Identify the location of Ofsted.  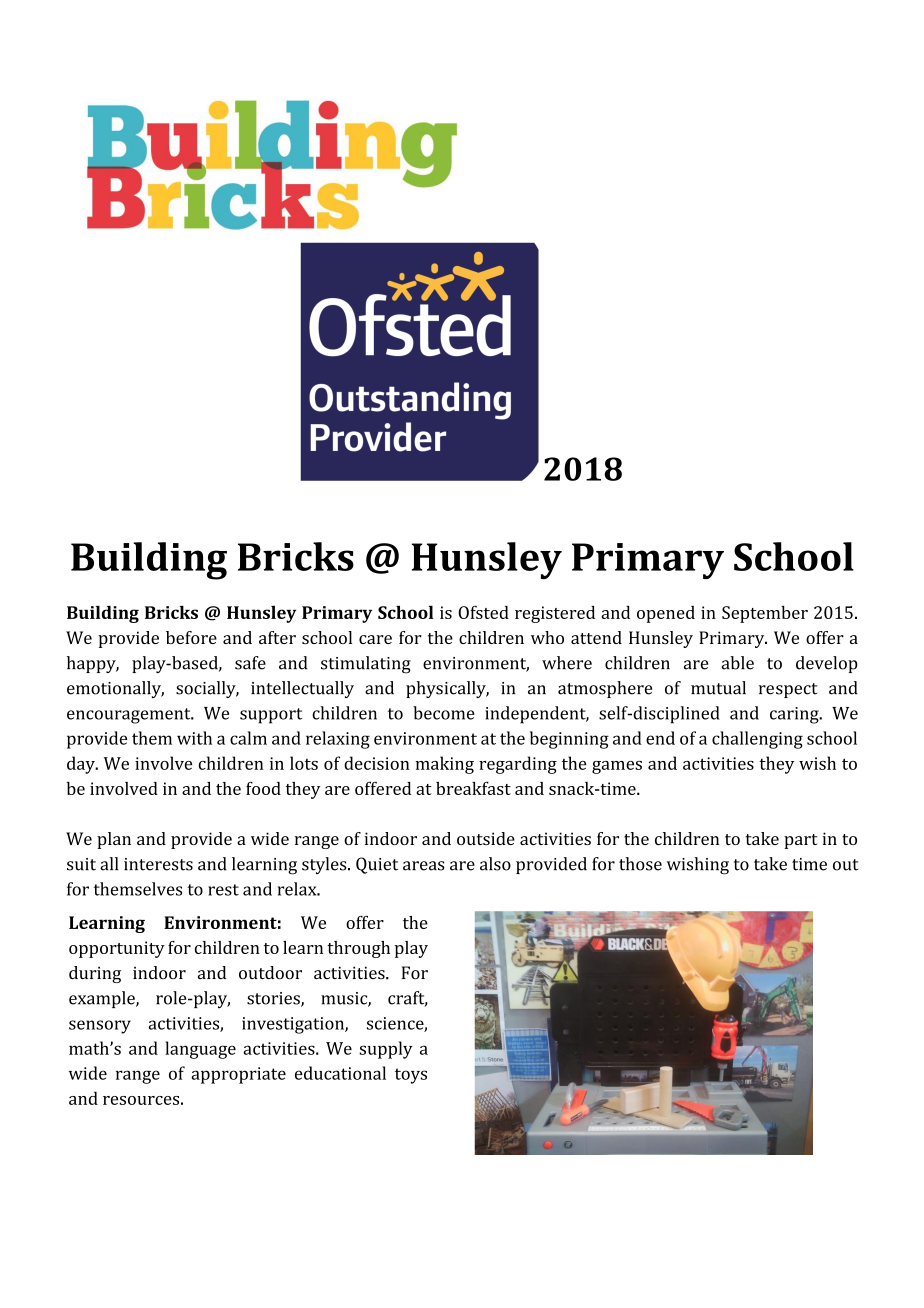
(483, 612).
